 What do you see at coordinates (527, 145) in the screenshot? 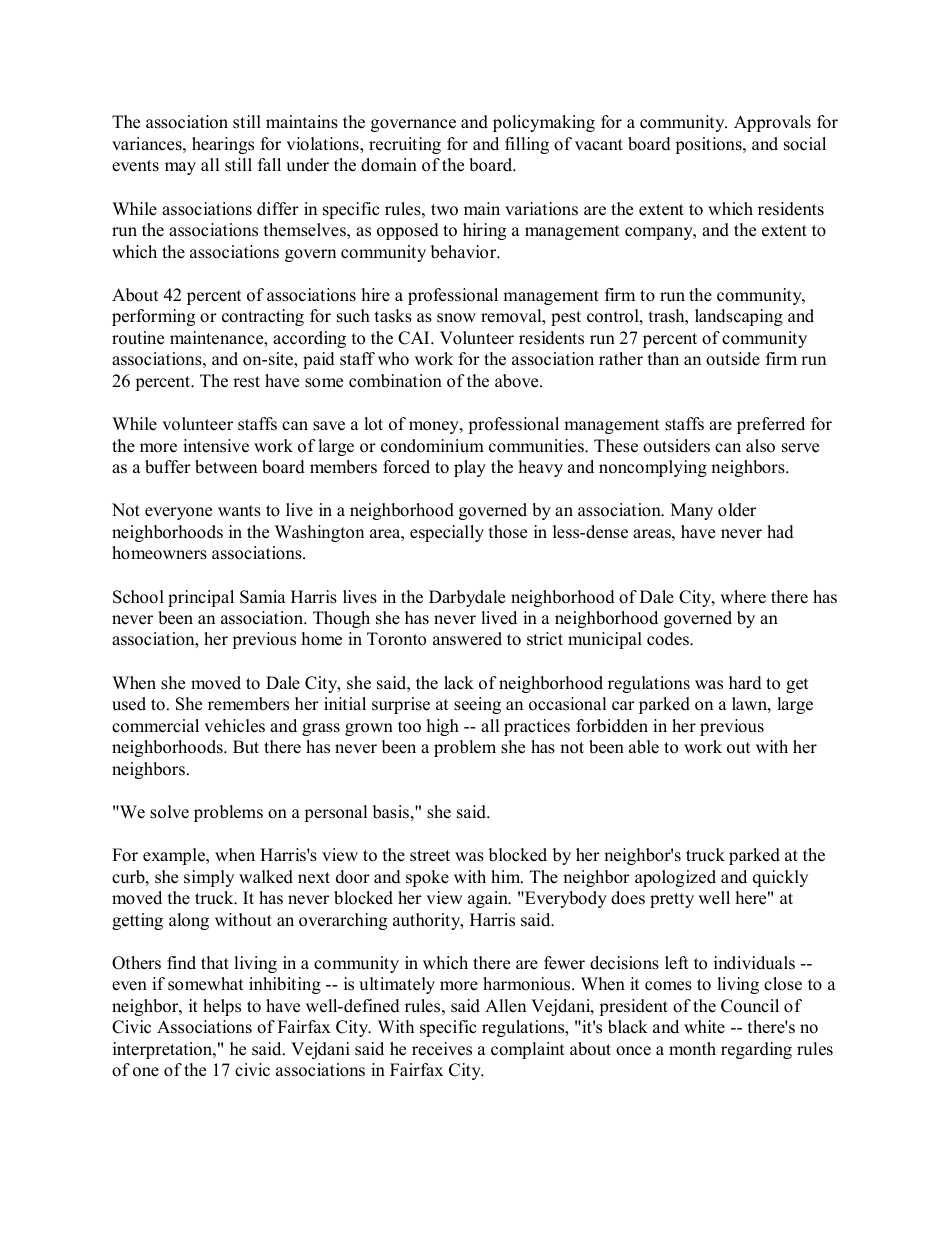
I see `filling` at bounding box center [527, 145].
